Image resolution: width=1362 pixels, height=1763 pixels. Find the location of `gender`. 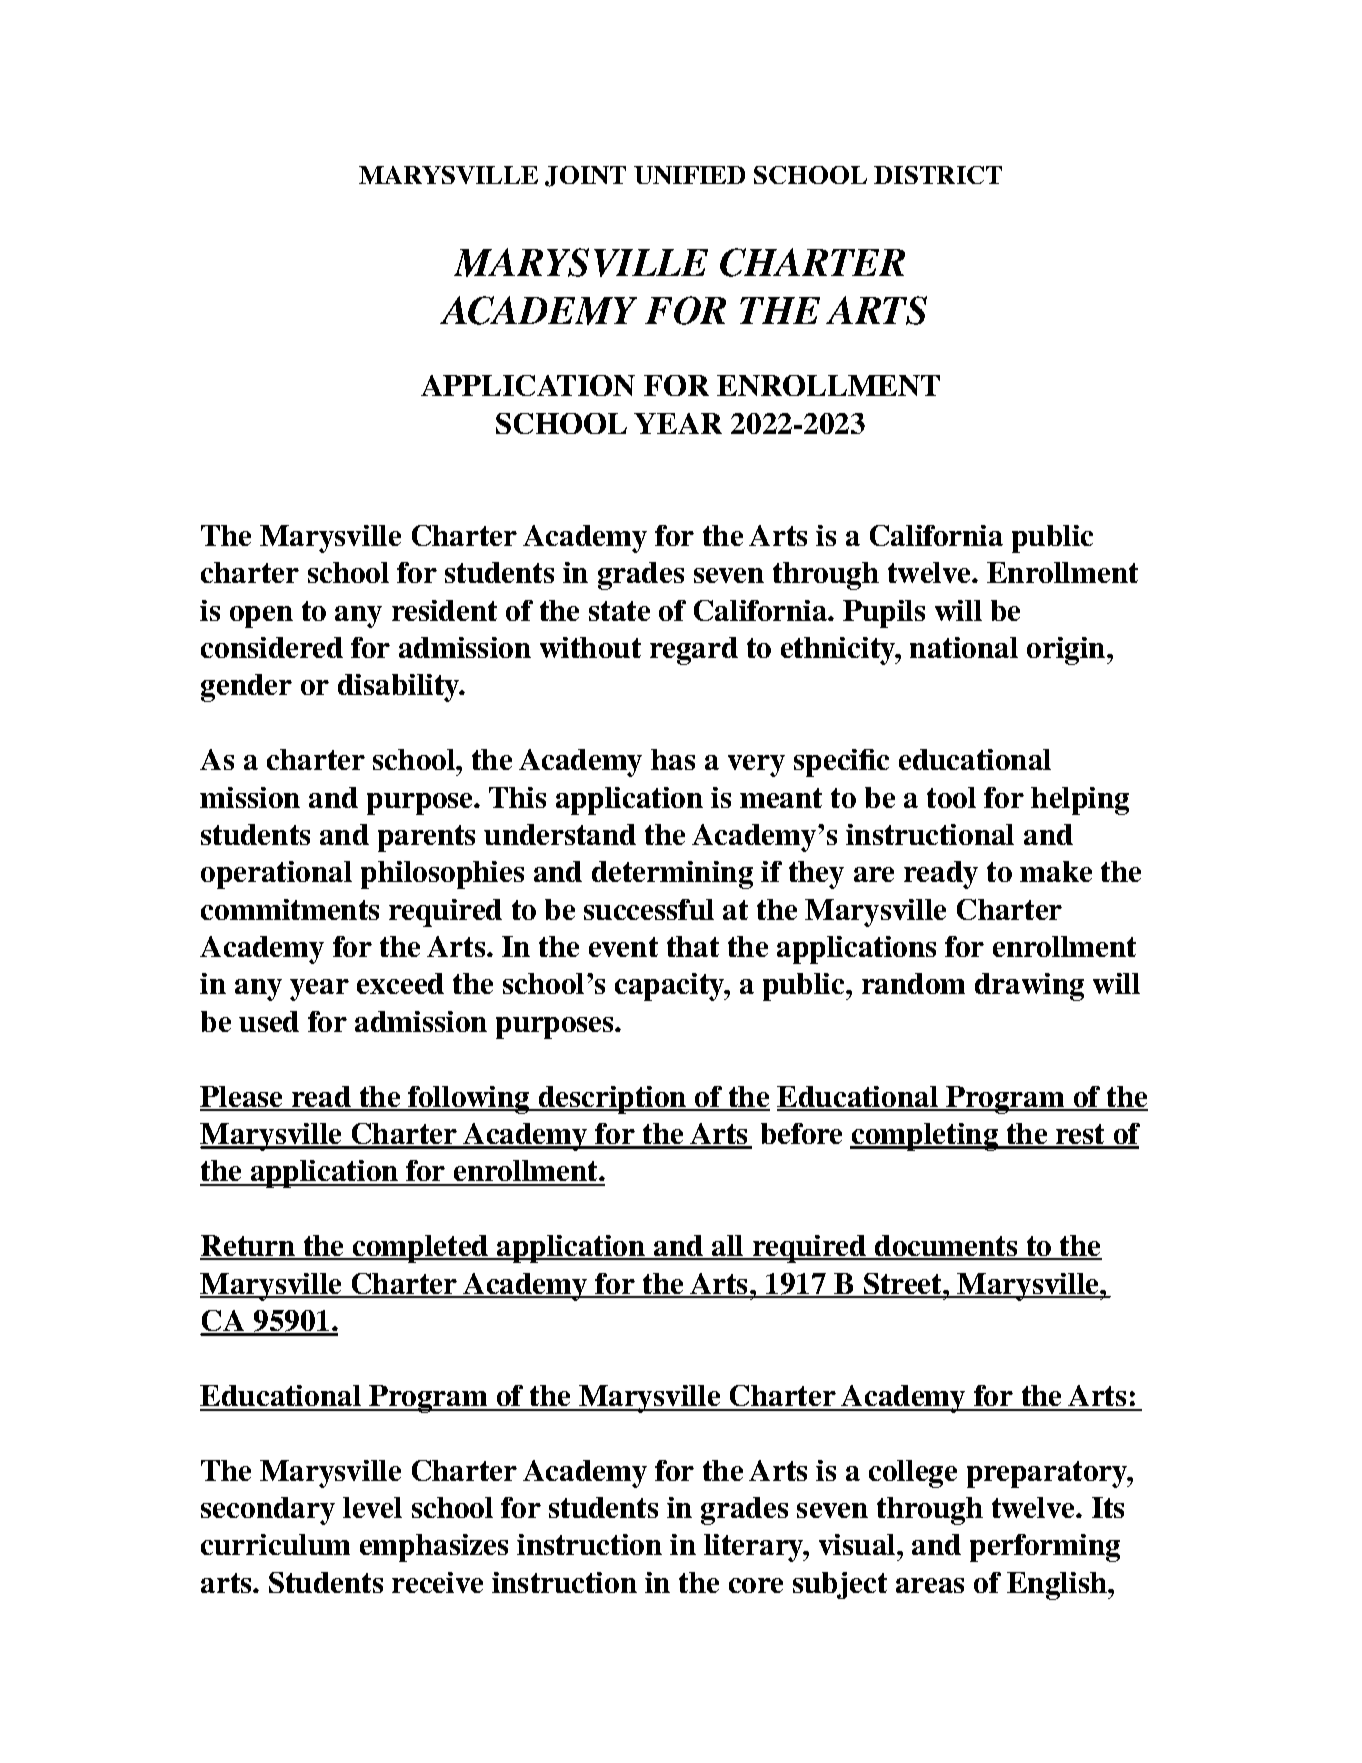

gender is located at coordinates (246, 688).
